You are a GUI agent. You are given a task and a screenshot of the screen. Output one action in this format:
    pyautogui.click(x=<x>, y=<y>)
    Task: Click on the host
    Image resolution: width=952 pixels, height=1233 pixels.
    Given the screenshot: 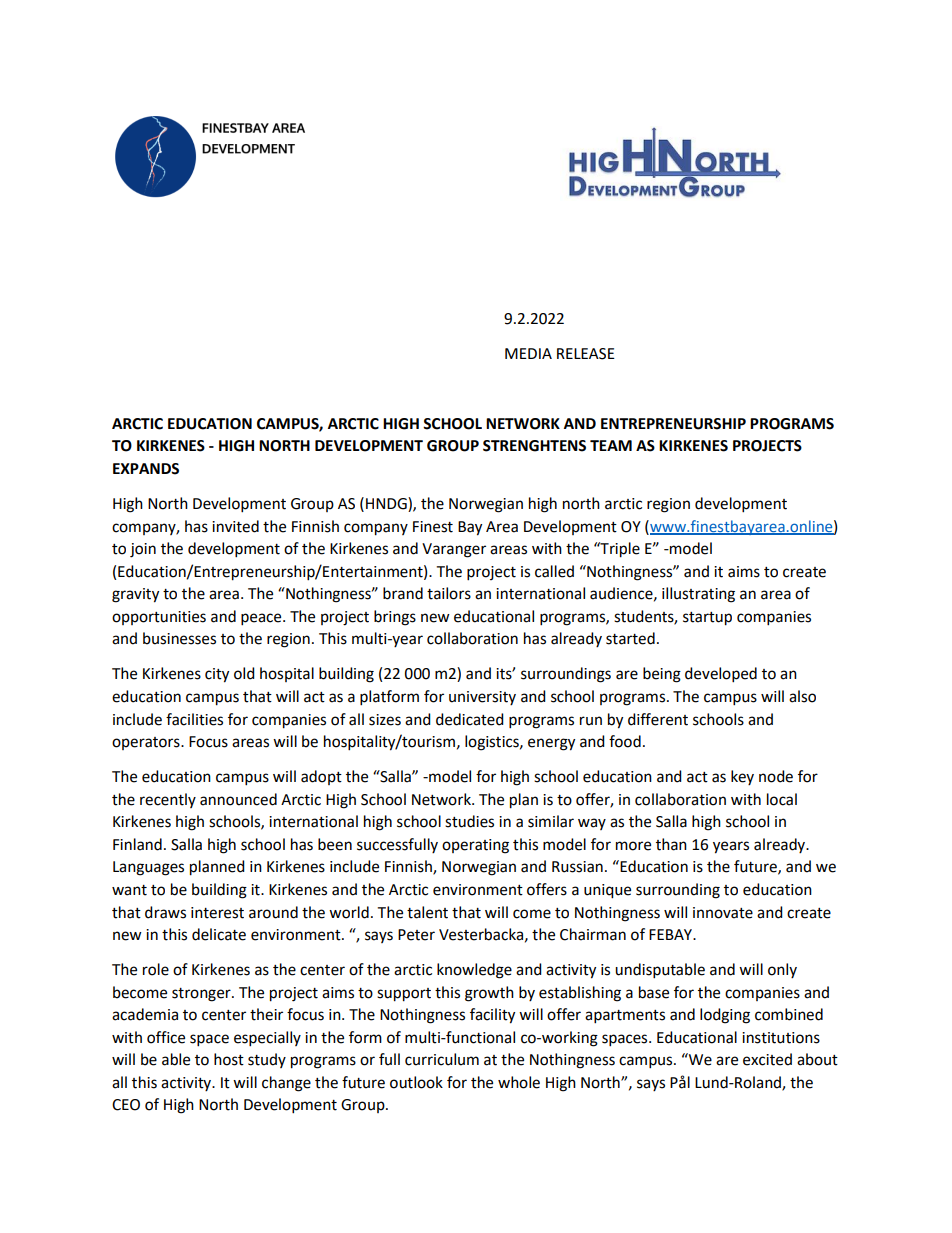 What is the action you would take?
    pyautogui.click(x=229, y=1059)
